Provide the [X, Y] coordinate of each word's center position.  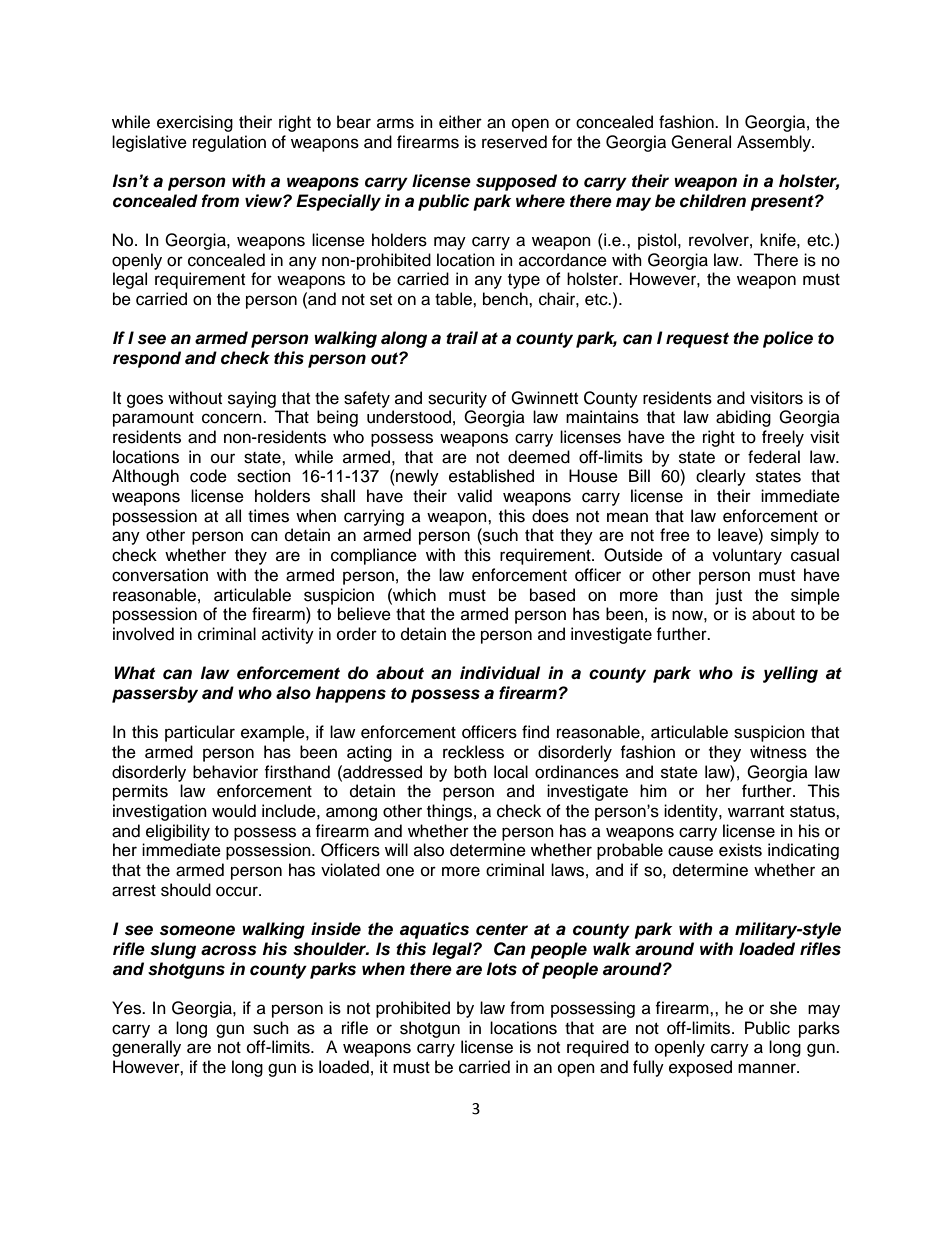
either [460, 122]
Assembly [775, 143]
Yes [127, 1008]
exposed [700, 1068]
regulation [229, 143]
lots [502, 969]
